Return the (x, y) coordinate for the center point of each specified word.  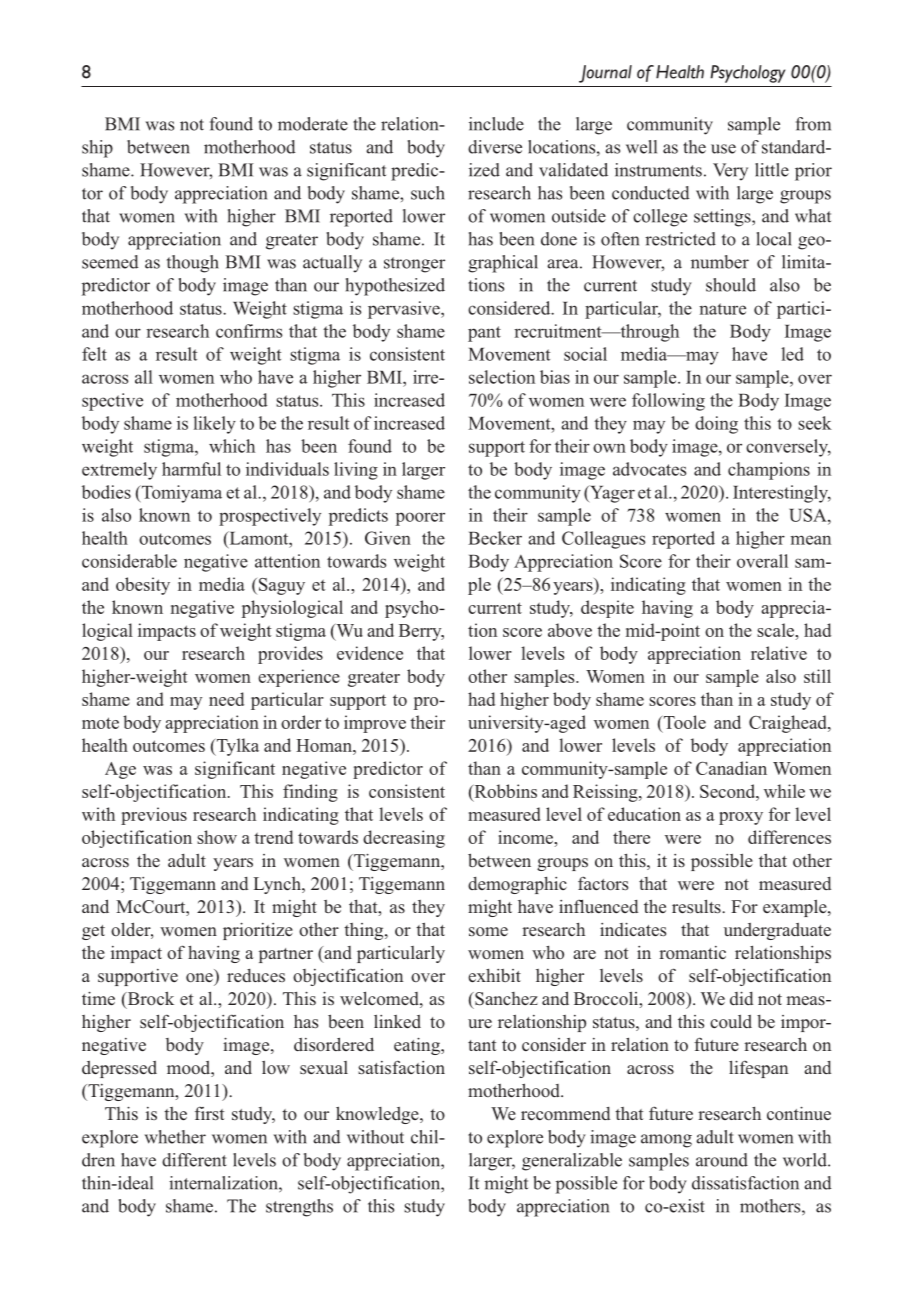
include (496, 124)
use (723, 149)
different (194, 1160)
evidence (370, 653)
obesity (143, 586)
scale (777, 630)
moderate (313, 124)
